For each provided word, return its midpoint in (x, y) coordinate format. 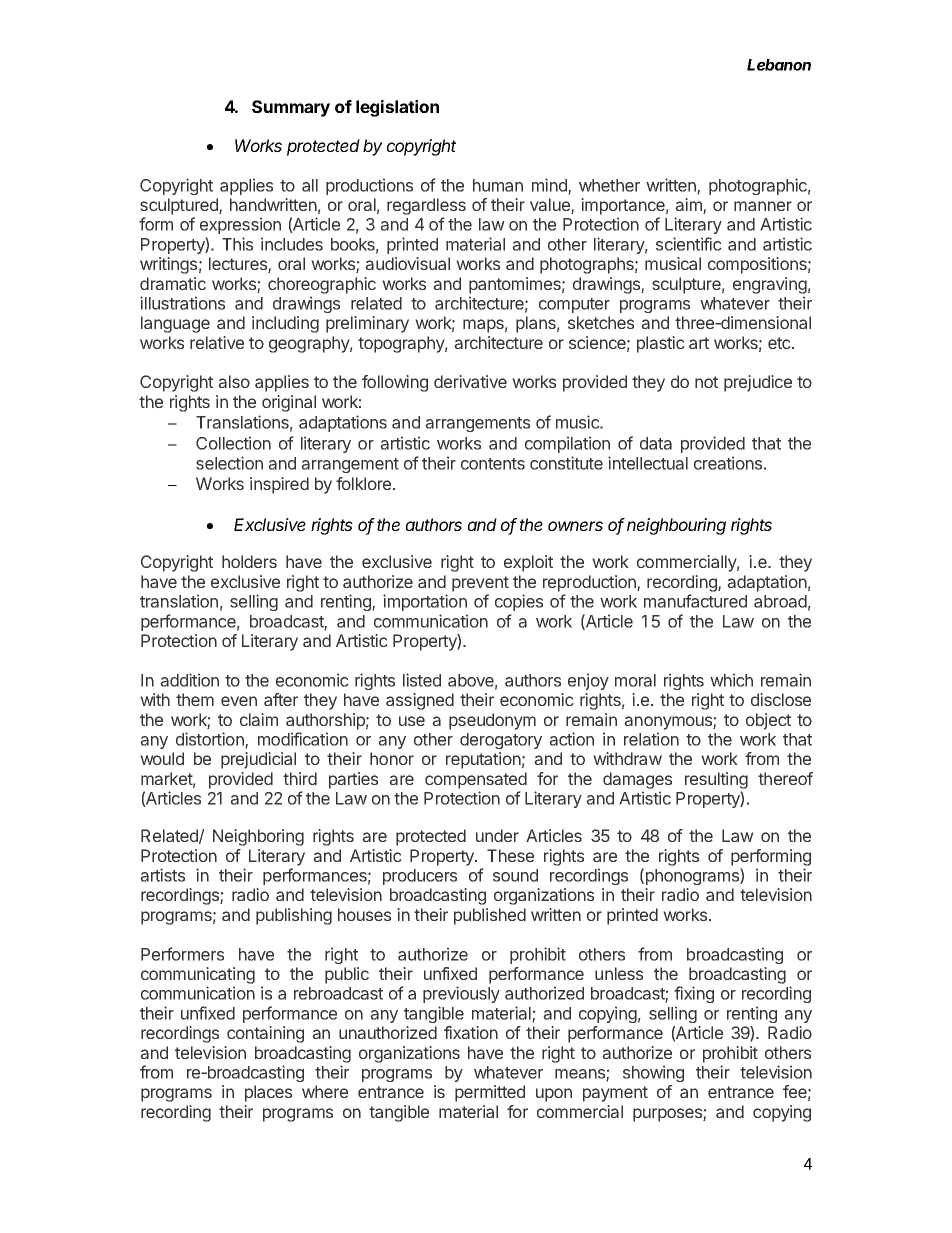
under (497, 835)
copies (519, 602)
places (268, 1093)
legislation (397, 108)
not (706, 382)
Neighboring (258, 837)
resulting (716, 780)
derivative (470, 381)
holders (249, 561)
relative (217, 342)
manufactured (695, 601)
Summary (291, 108)
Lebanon (779, 65)
